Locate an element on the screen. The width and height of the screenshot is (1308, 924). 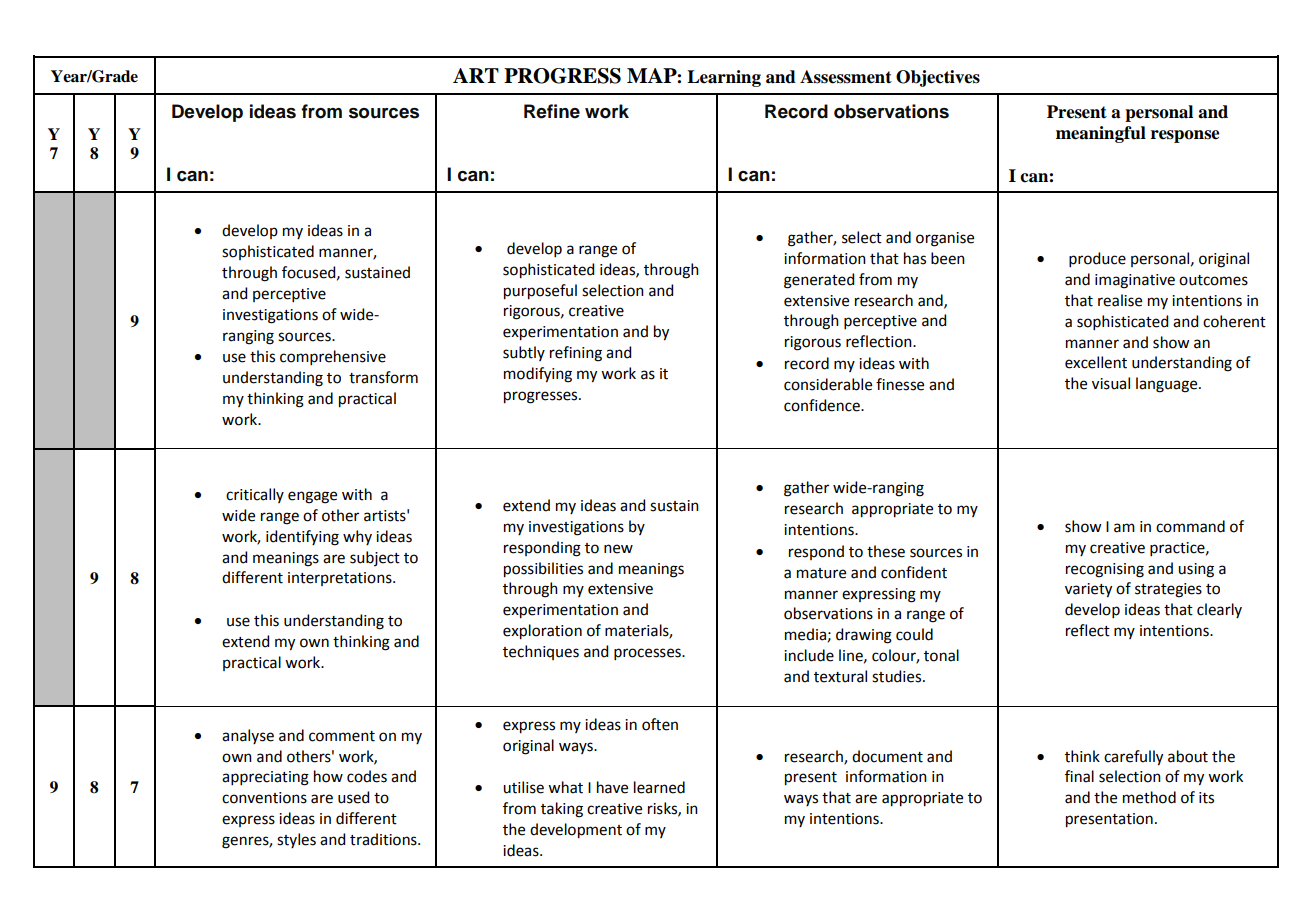
command is located at coordinates (1190, 526).
